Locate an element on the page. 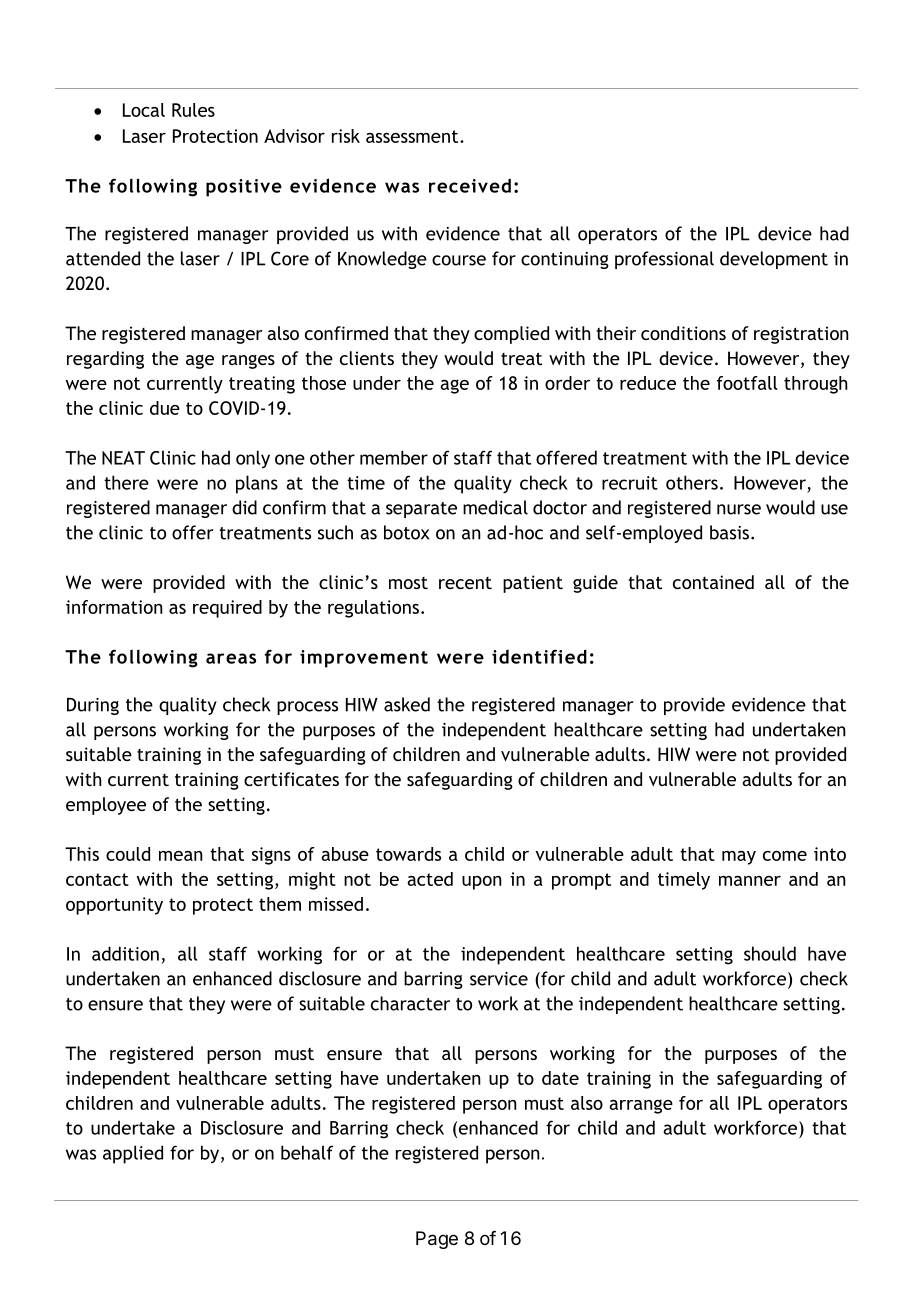 This document has height=1308, width=924. there is located at coordinates (126, 482).
